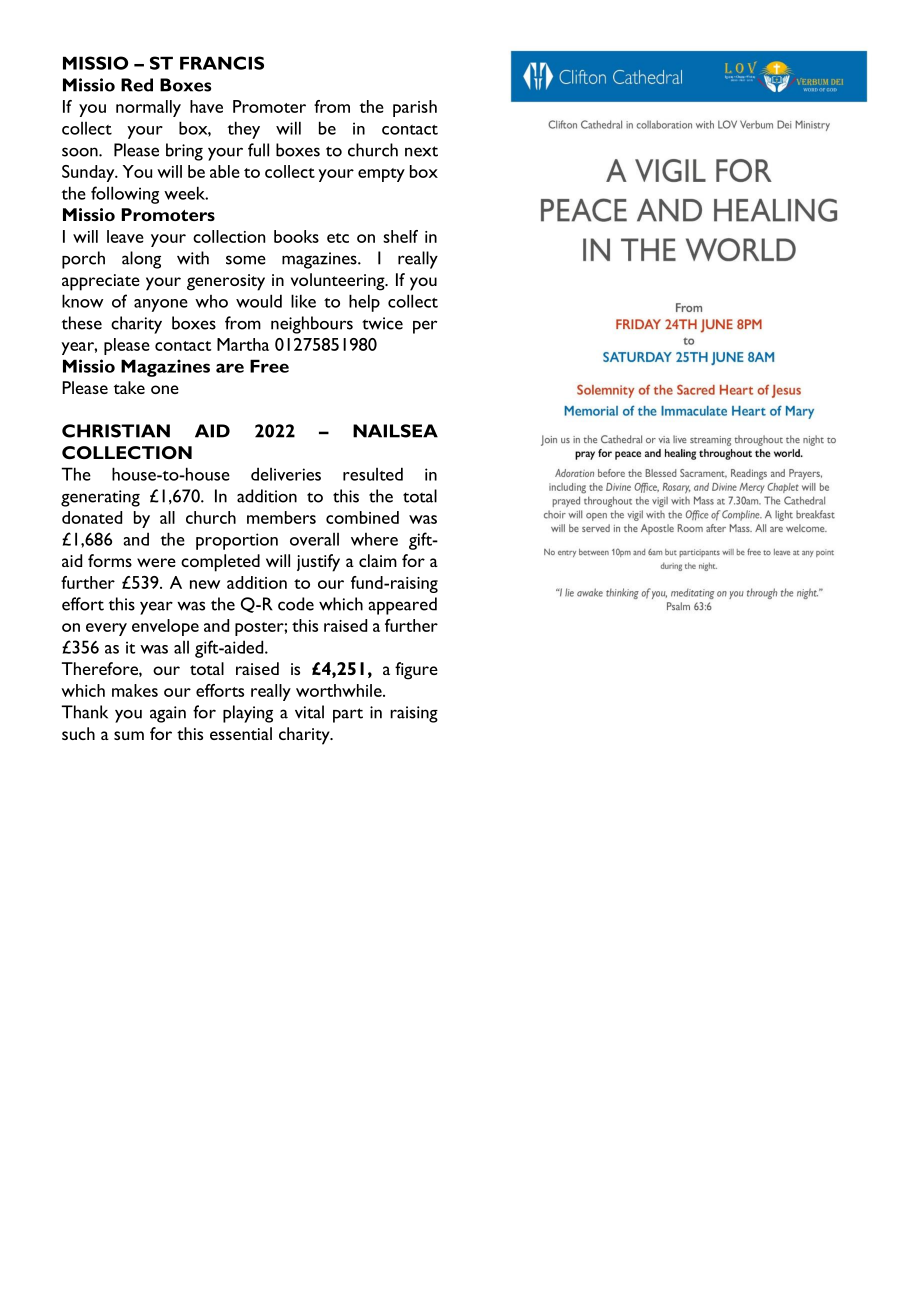 This screenshot has height=1308, width=924. Describe the element at coordinates (237, 541) in the screenshot. I see `proportion` at that location.
